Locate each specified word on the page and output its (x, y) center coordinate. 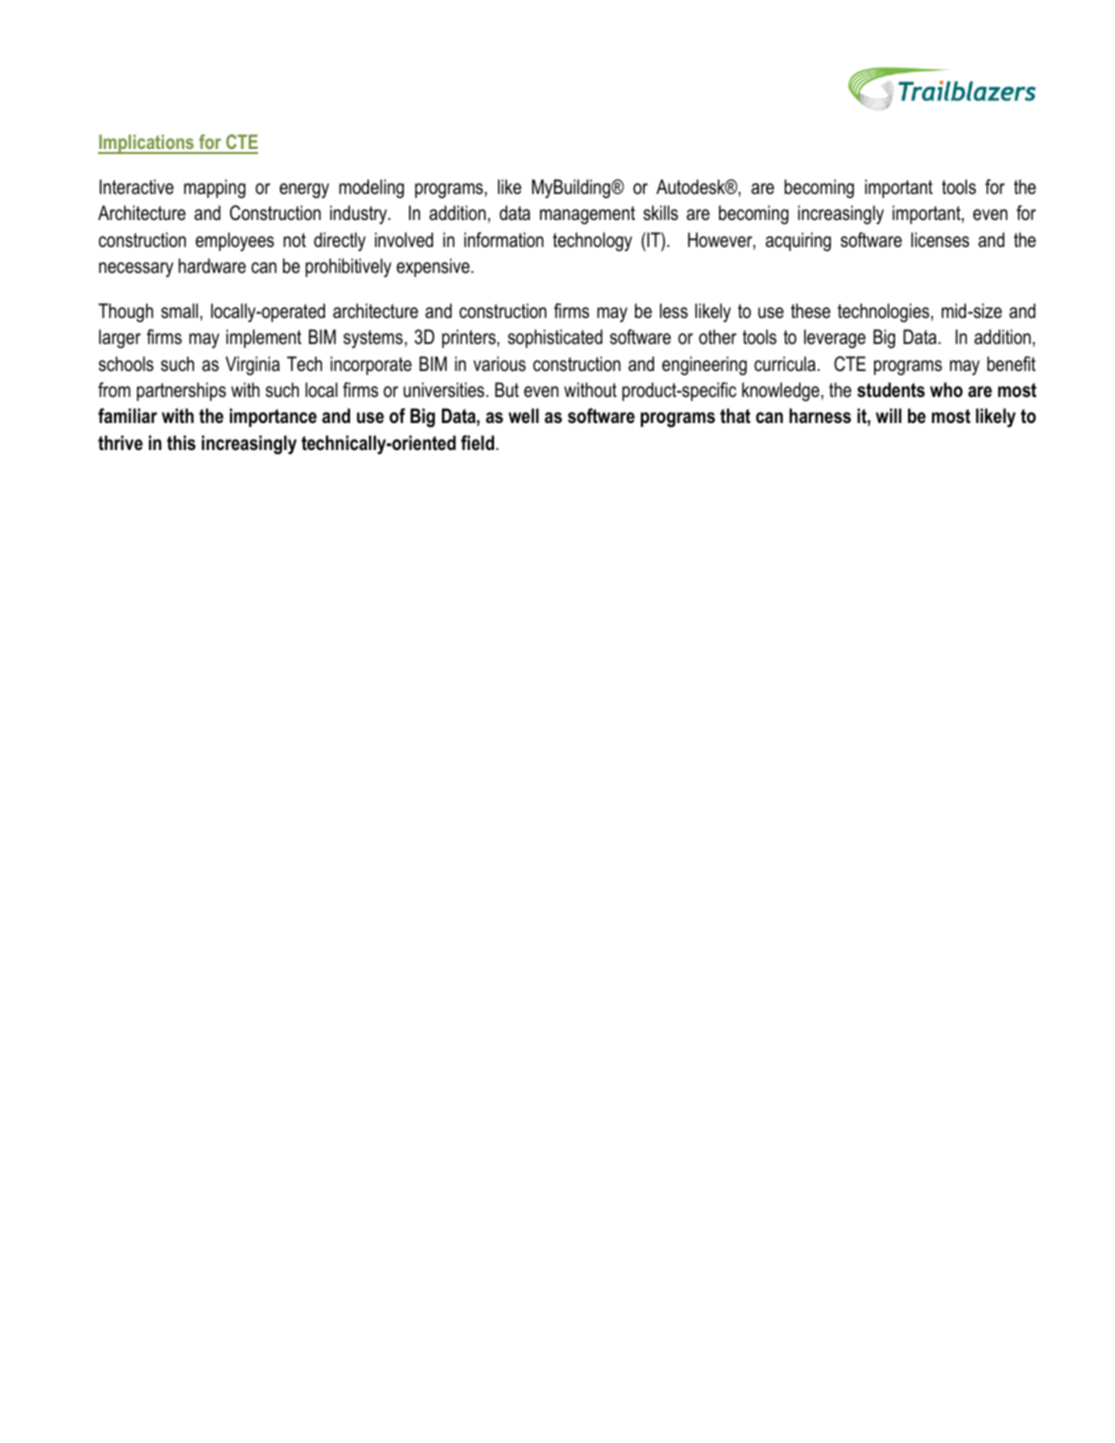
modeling (371, 188)
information (504, 240)
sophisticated (555, 338)
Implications (147, 144)
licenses (940, 240)
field (479, 443)
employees (235, 241)
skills (660, 213)
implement (263, 338)
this (181, 443)
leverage (835, 339)
